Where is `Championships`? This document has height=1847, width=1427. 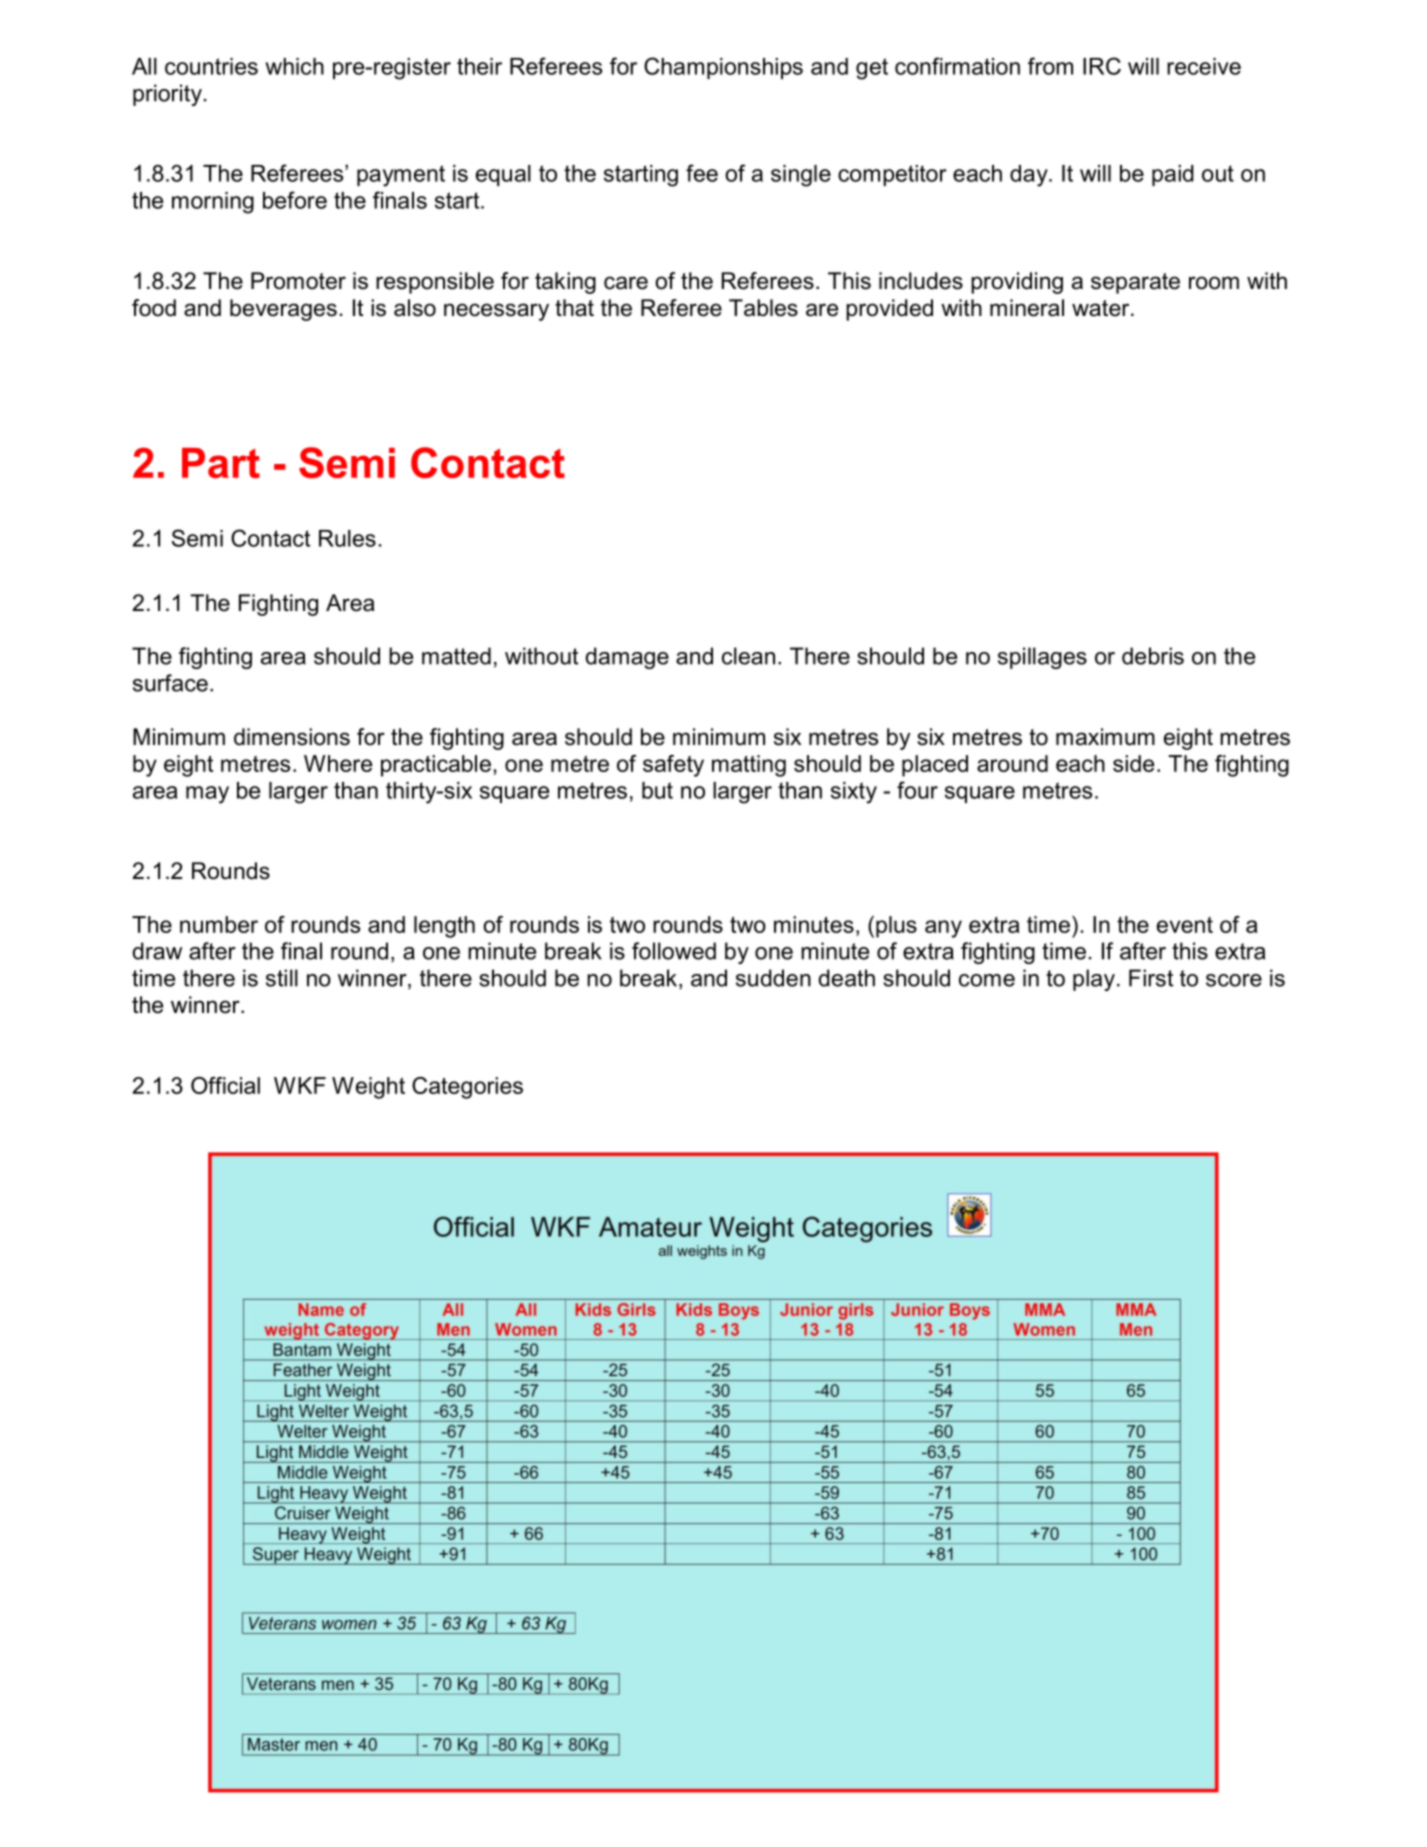
Championships is located at coordinates (723, 68).
